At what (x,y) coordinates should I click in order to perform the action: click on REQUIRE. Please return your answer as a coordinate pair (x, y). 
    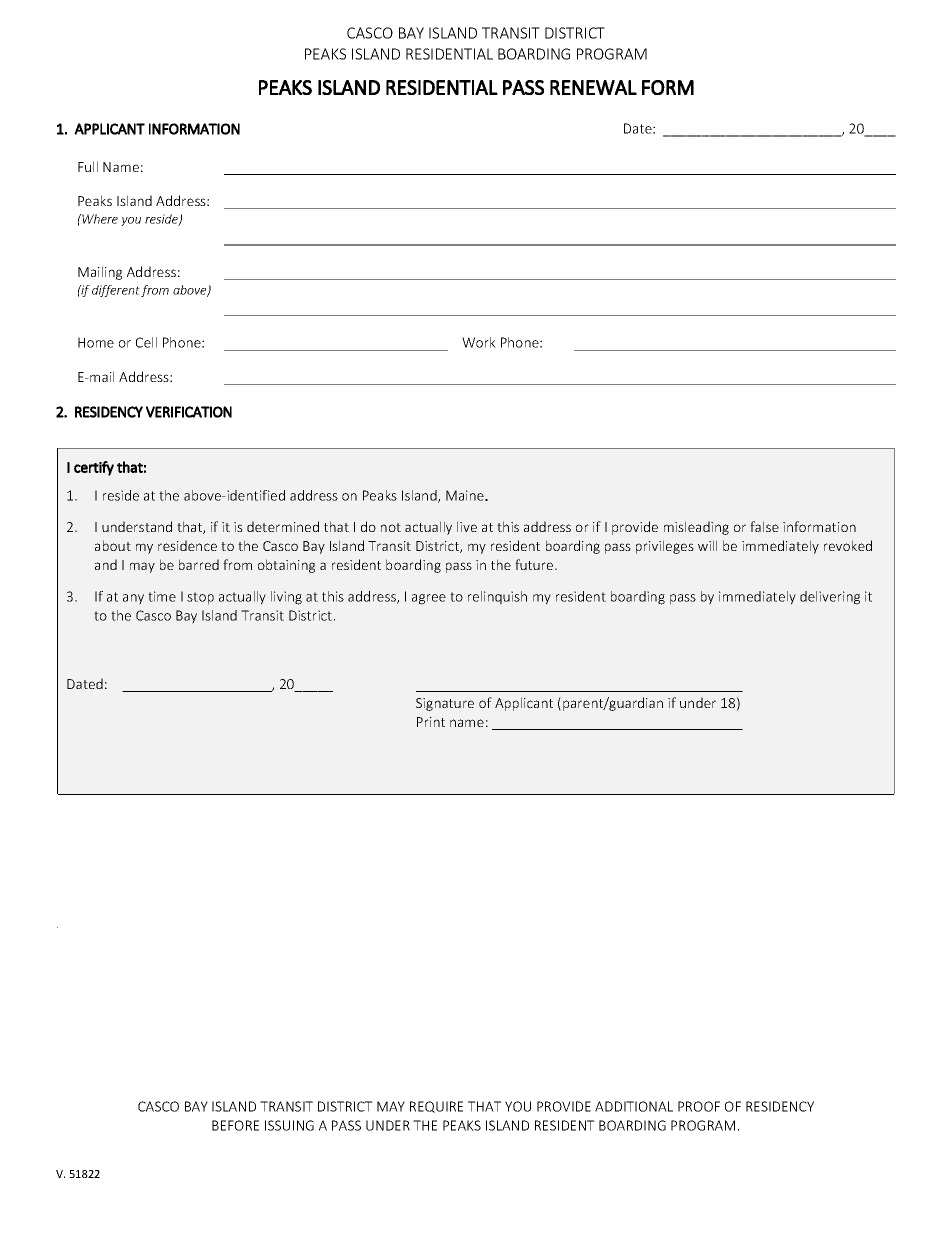
    Looking at the image, I should click on (436, 1107).
